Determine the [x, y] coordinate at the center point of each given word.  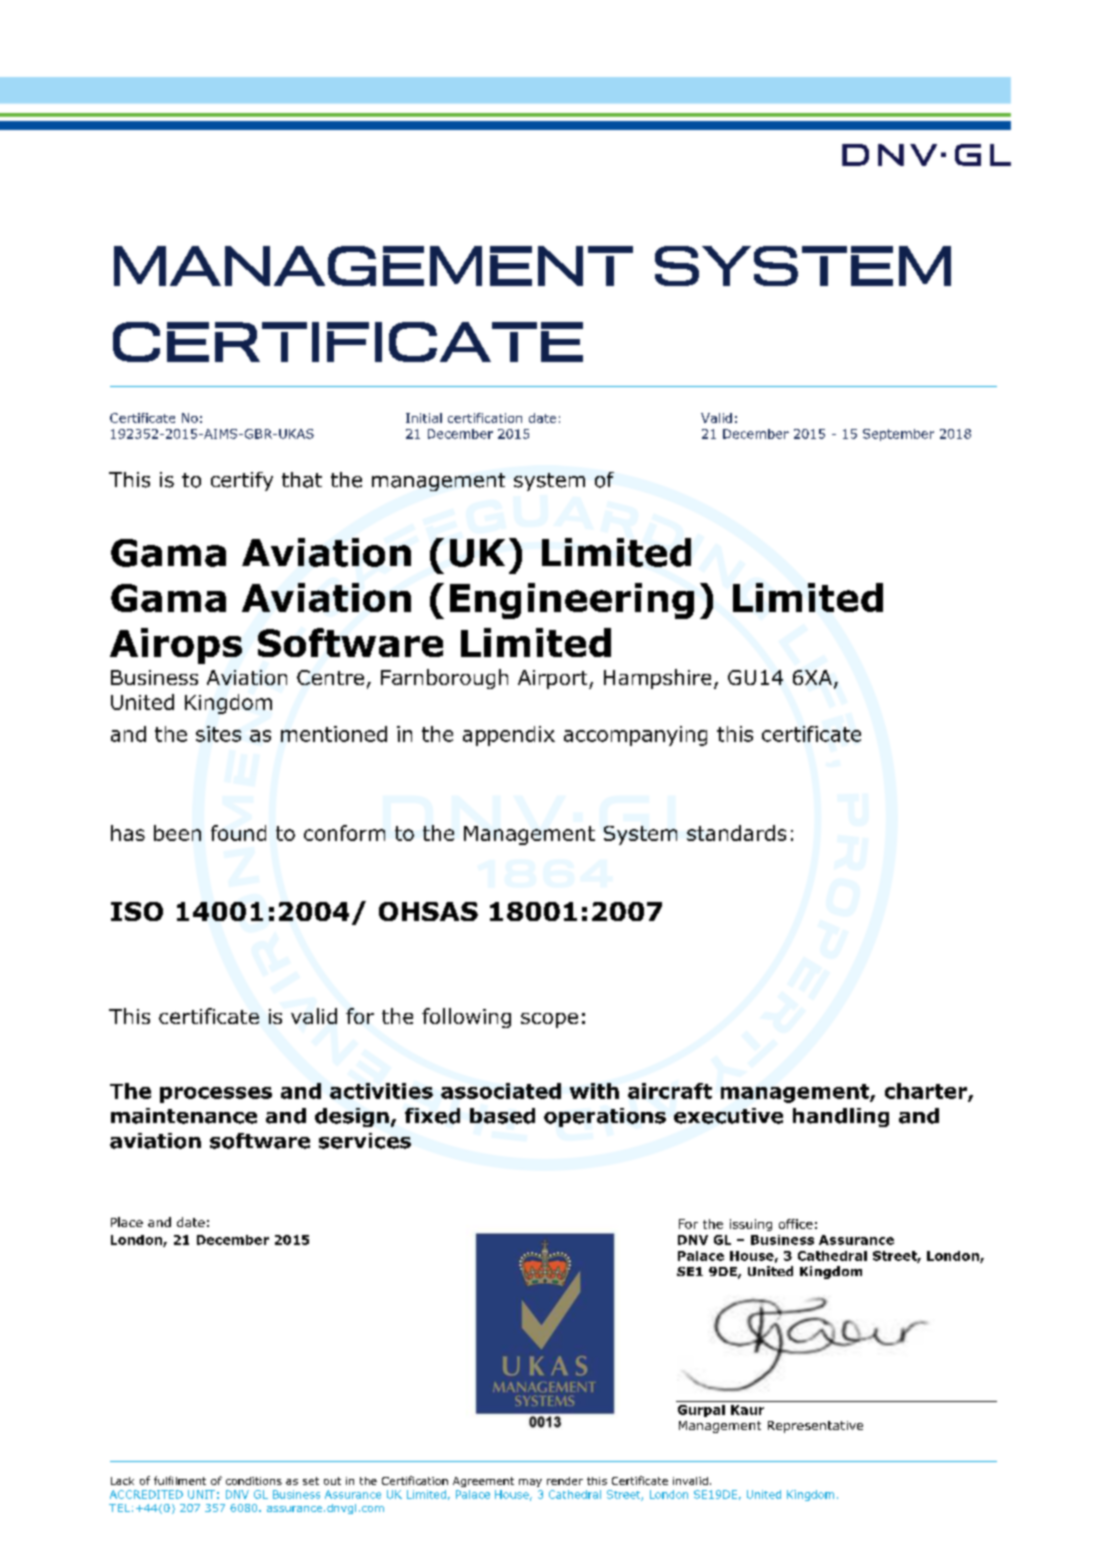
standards [736, 833]
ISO [137, 911]
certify [242, 481]
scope [549, 1020]
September [898, 435]
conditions [254, 1481]
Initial [424, 418]
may [530, 1483]
